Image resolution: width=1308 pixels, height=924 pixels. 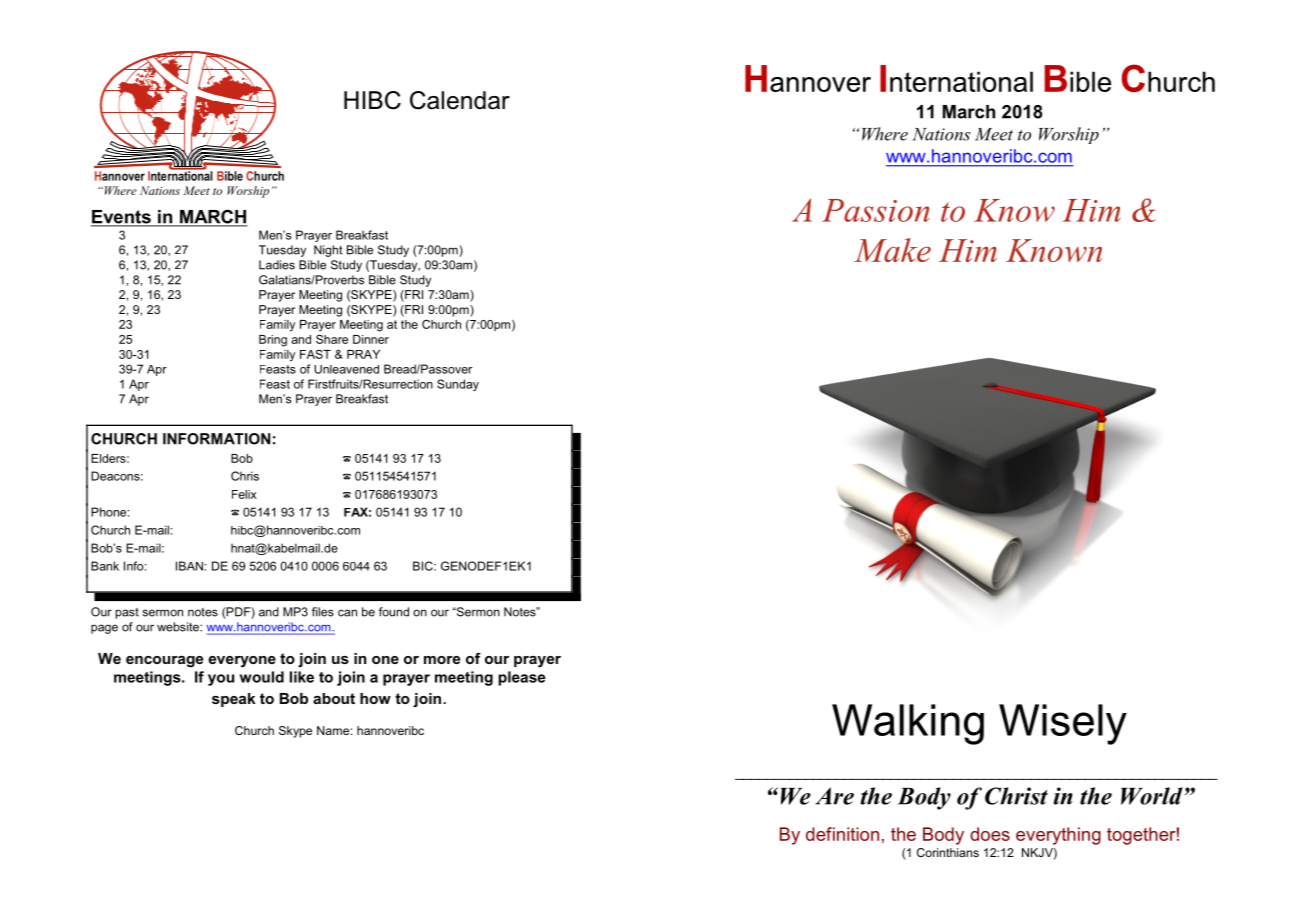 I want to click on Sunday, so click(x=458, y=385).
